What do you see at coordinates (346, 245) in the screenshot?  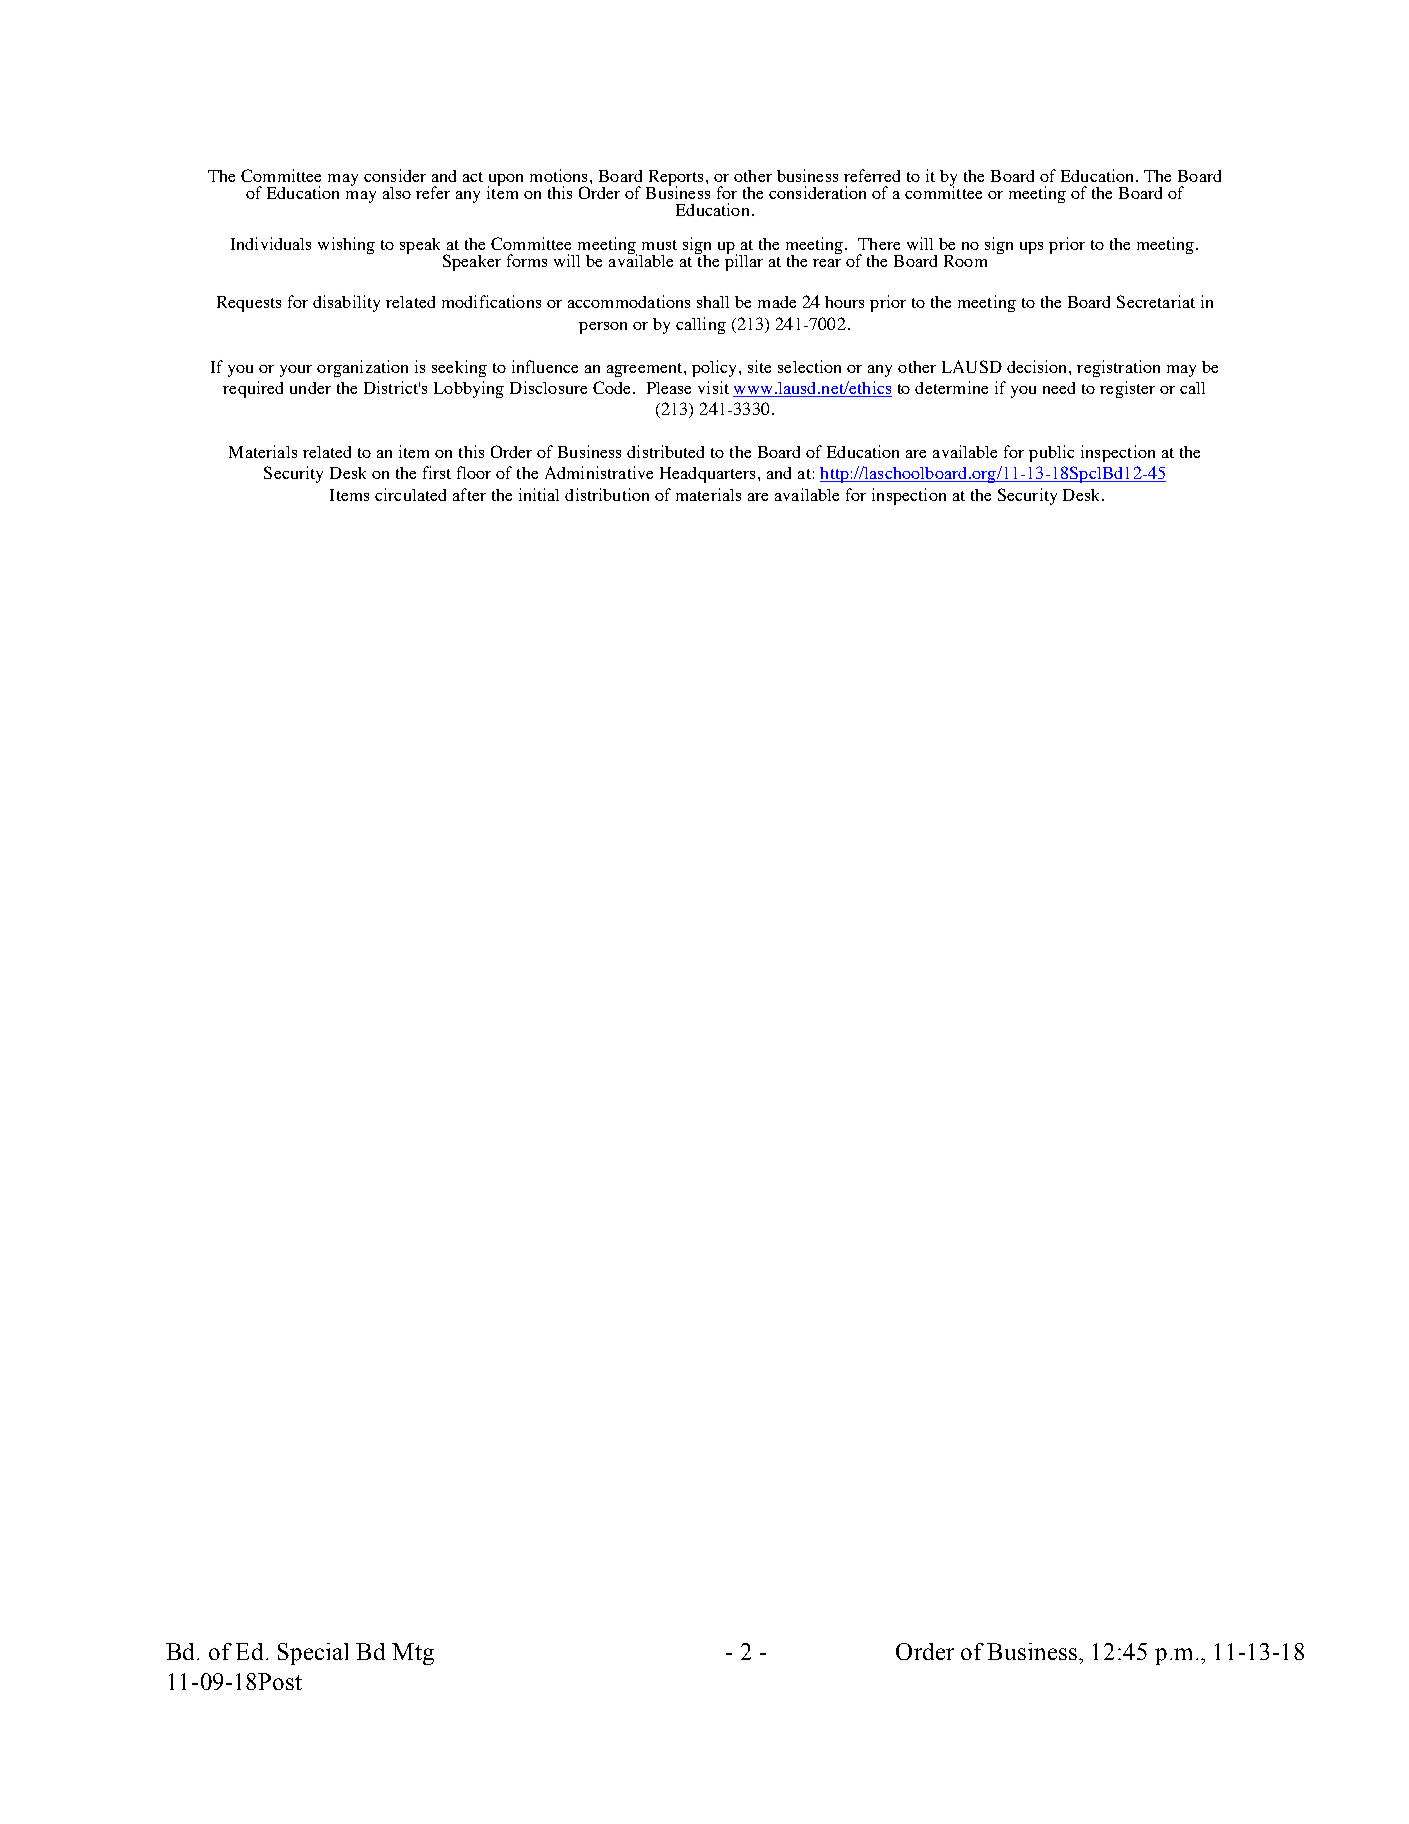 I see `wishing` at bounding box center [346, 245].
